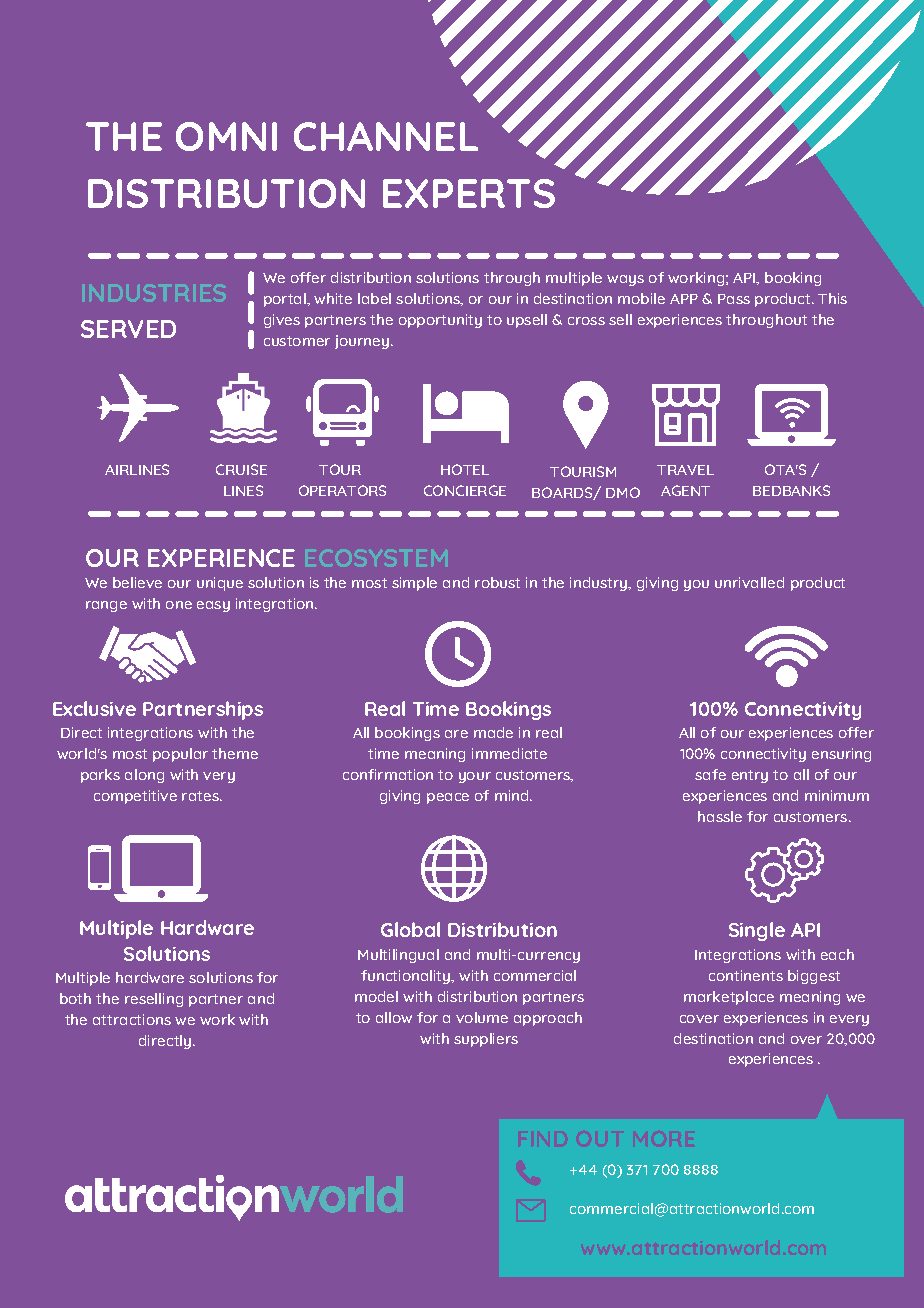 This screenshot has height=1308, width=924. I want to click on This, so click(832, 298).
